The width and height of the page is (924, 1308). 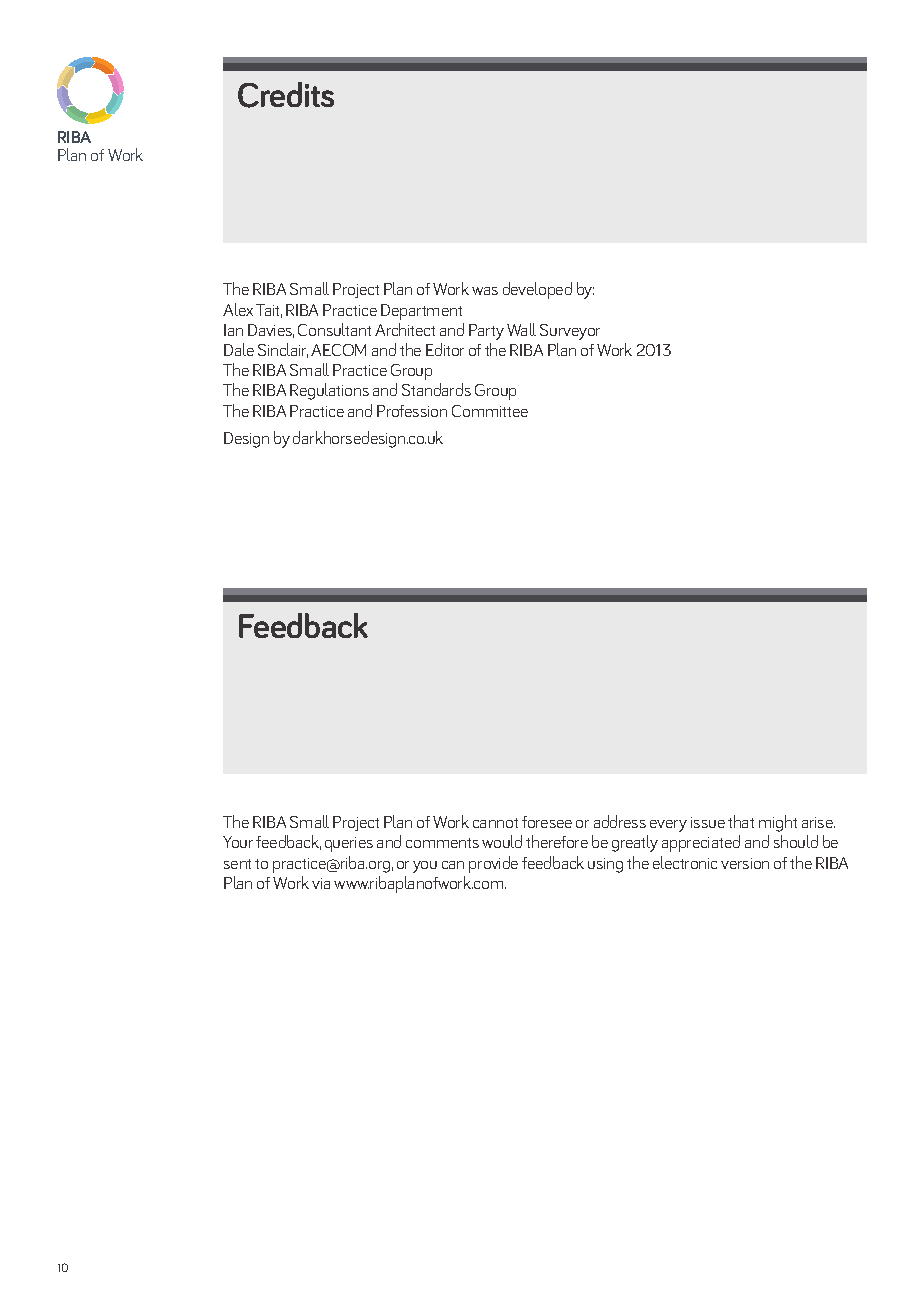 What do you see at coordinates (570, 332) in the page?
I see `Surveyor` at bounding box center [570, 332].
